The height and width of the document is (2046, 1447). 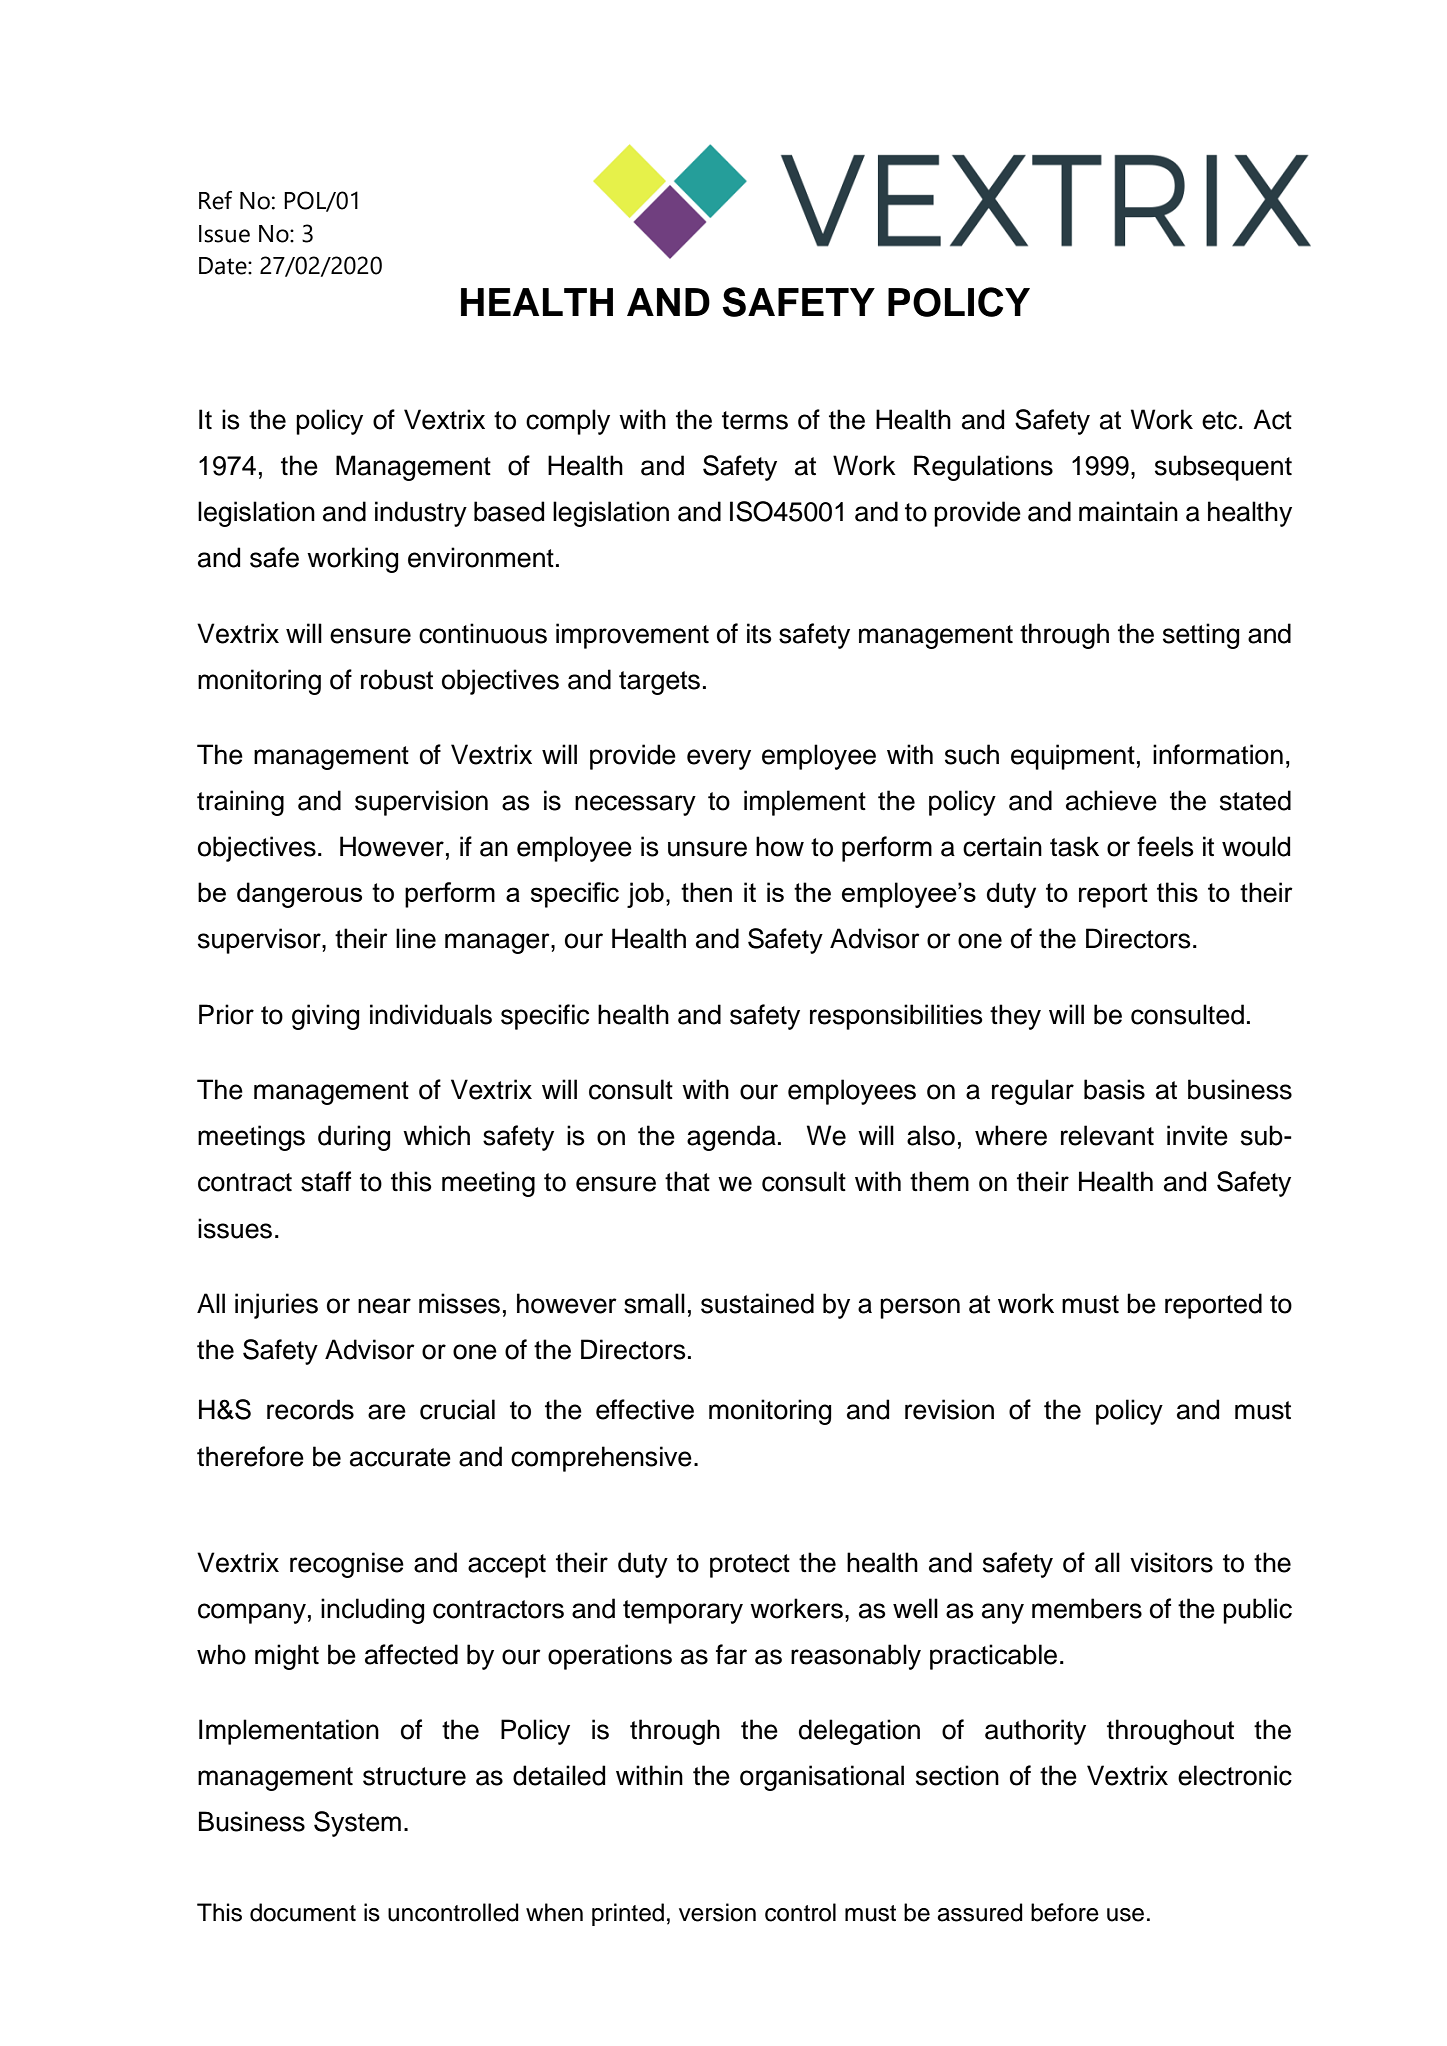 What do you see at coordinates (421, 514) in the document?
I see `industry` at bounding box center [421, 514].
